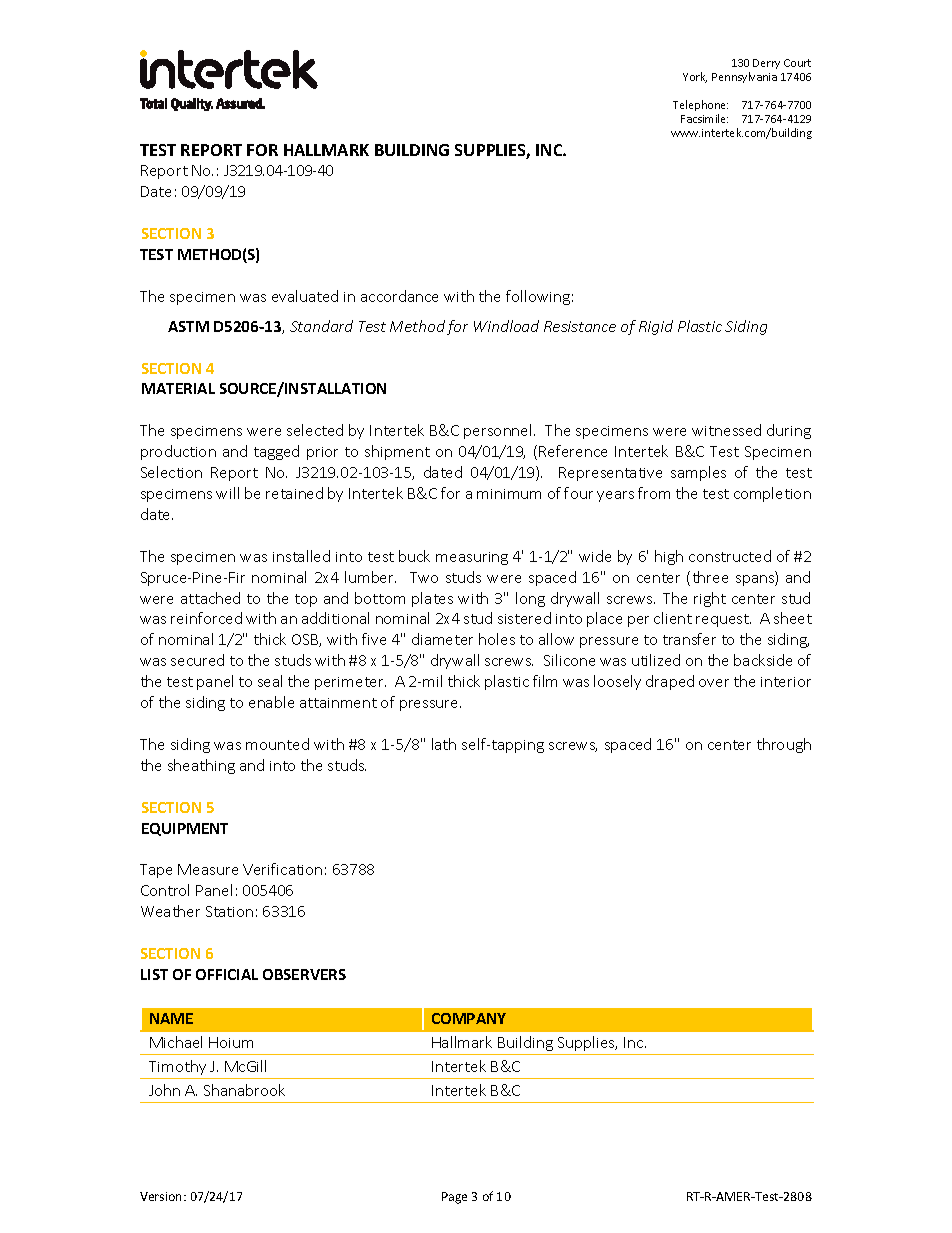  What do you see at coordinates (723, 620) in the document?
I see `request` at bounding box center [723, 620].
